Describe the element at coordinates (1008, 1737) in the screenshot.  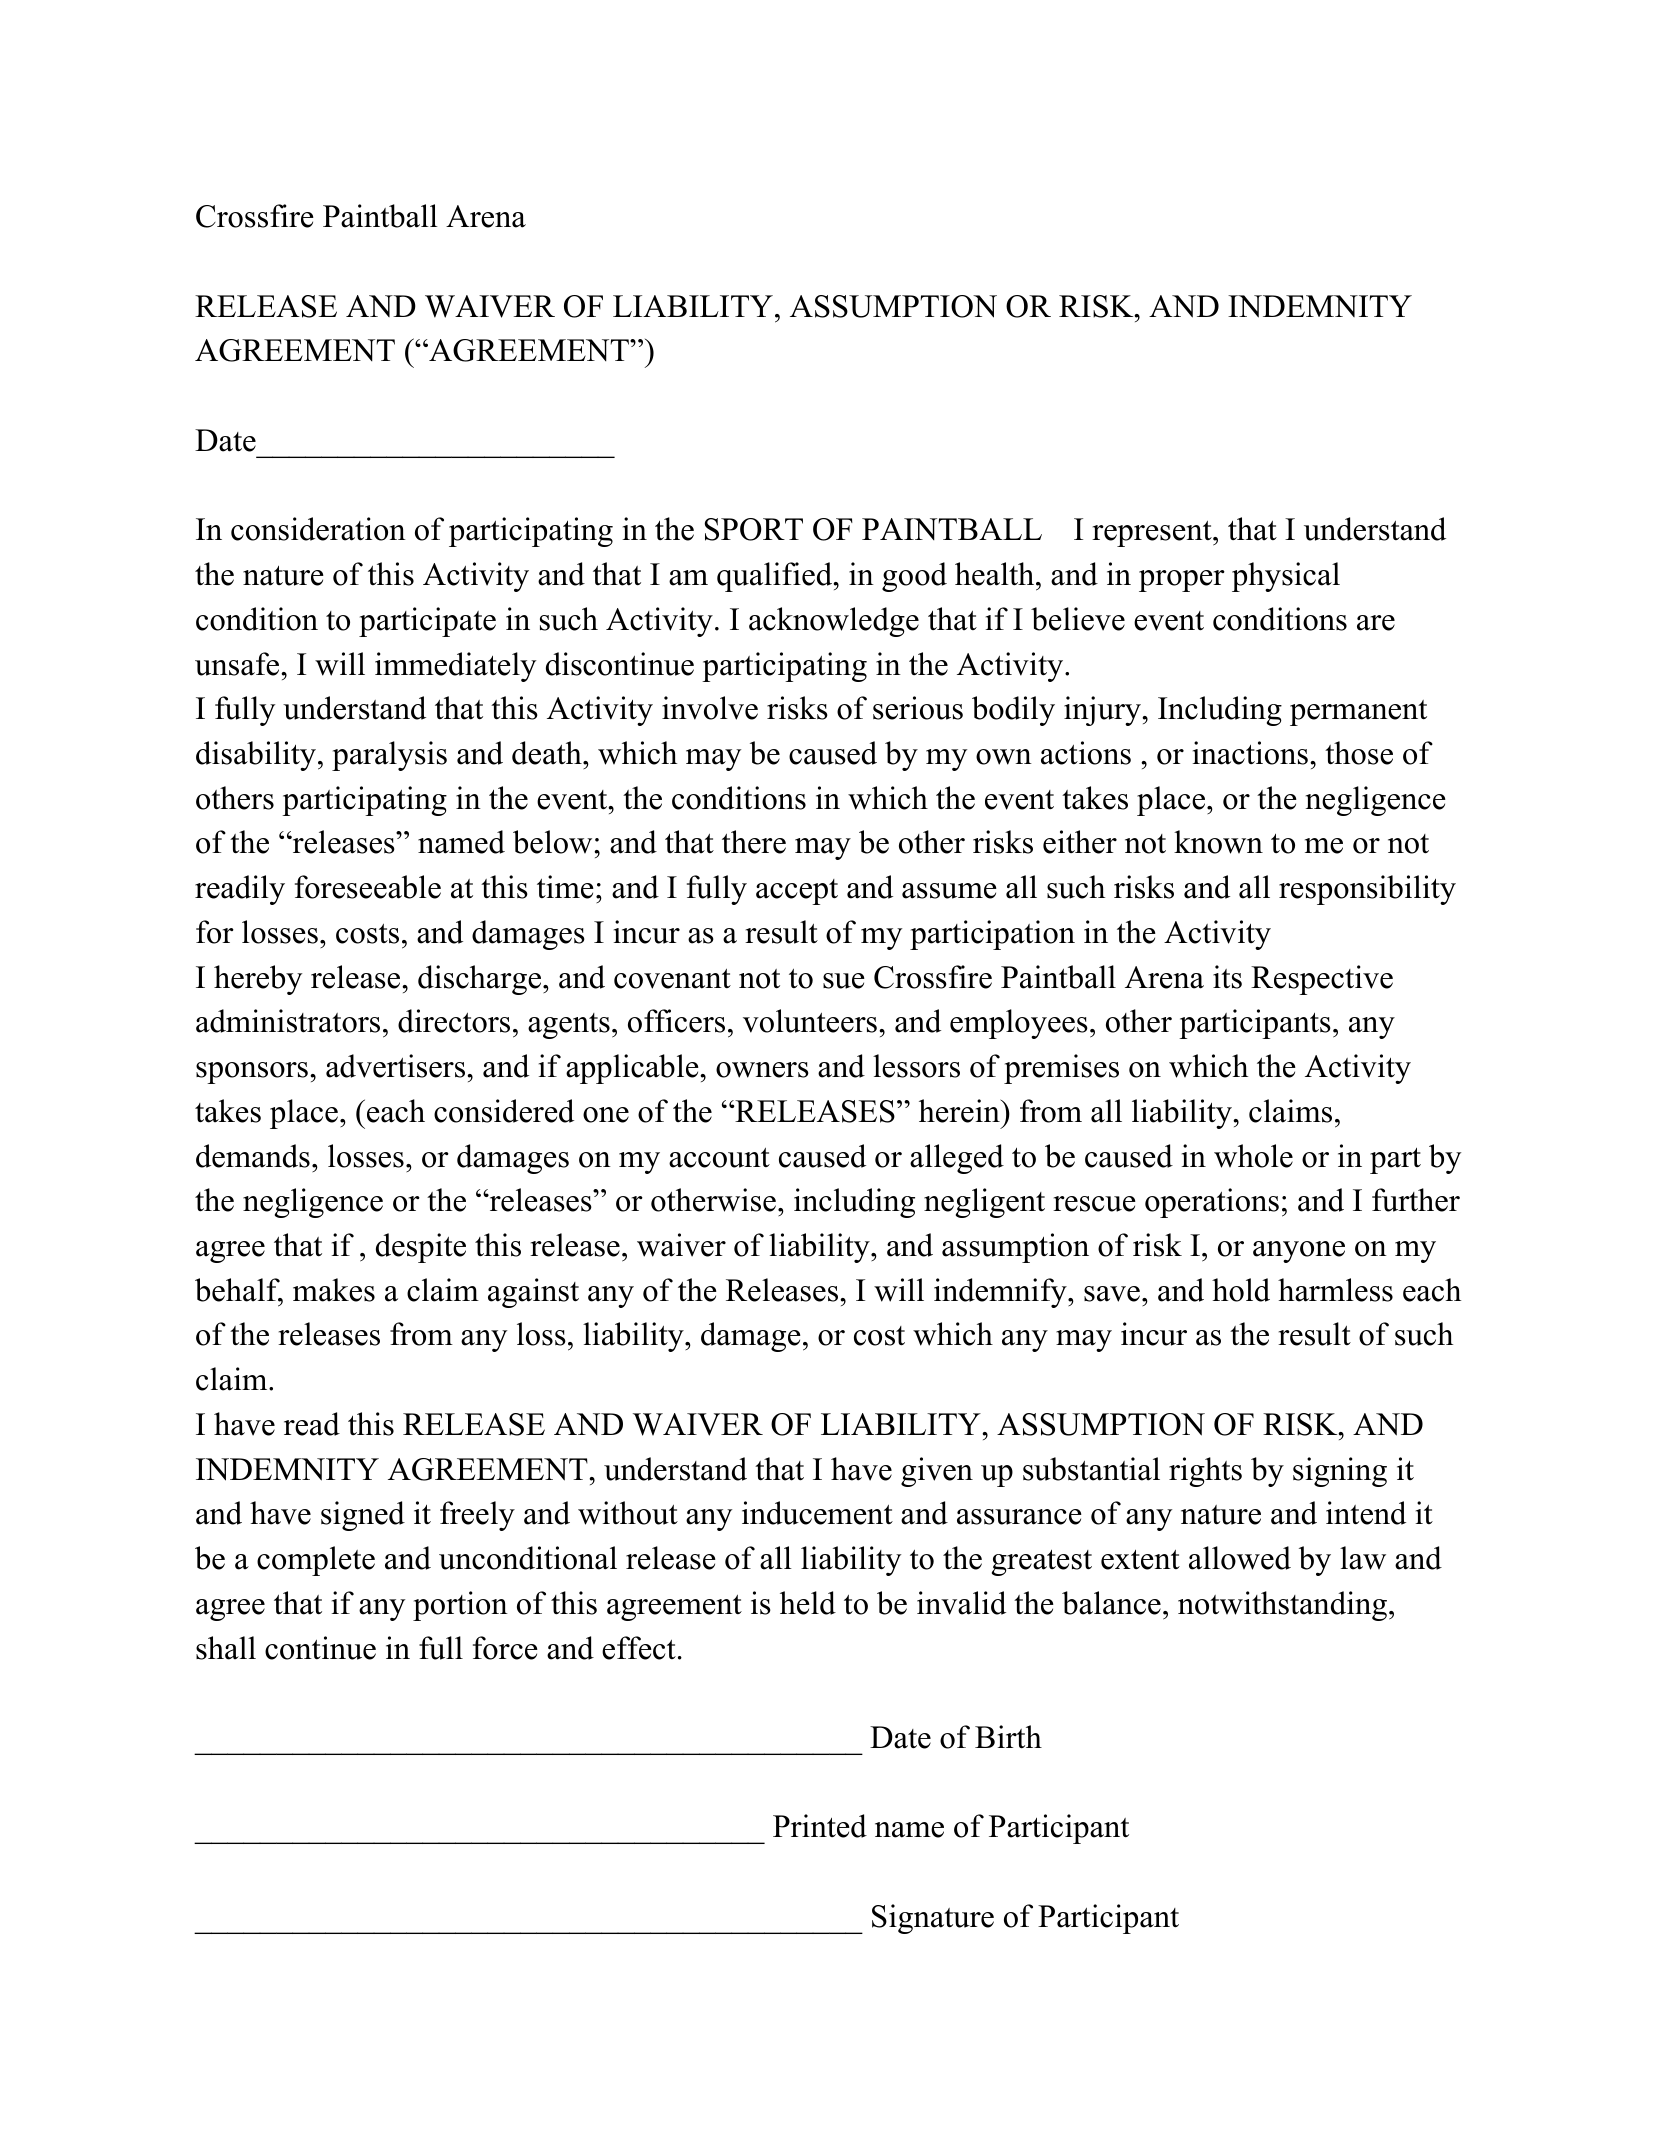
I see `Birth` at that location.
